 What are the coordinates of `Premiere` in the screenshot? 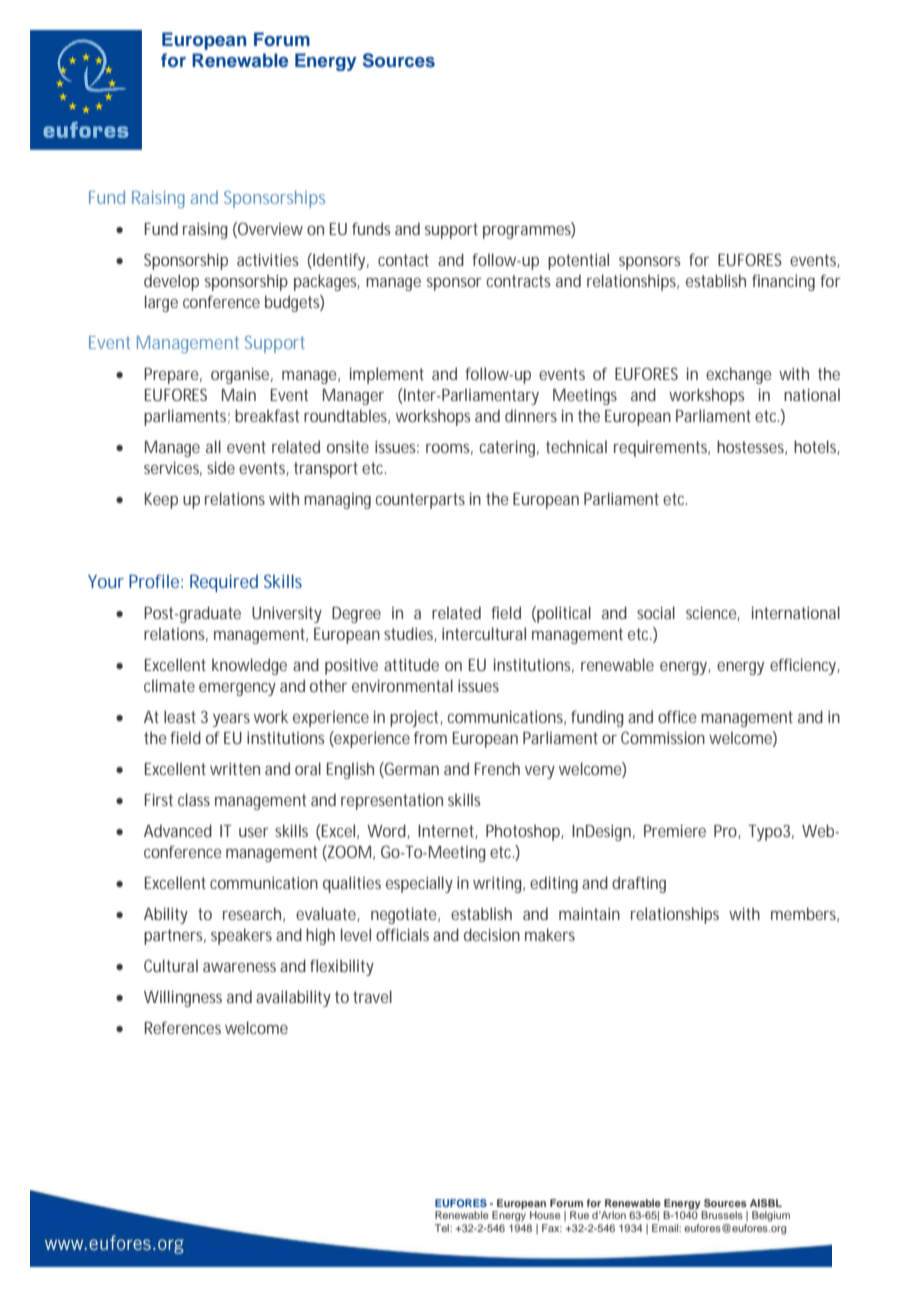 It's located at (675, 830).
